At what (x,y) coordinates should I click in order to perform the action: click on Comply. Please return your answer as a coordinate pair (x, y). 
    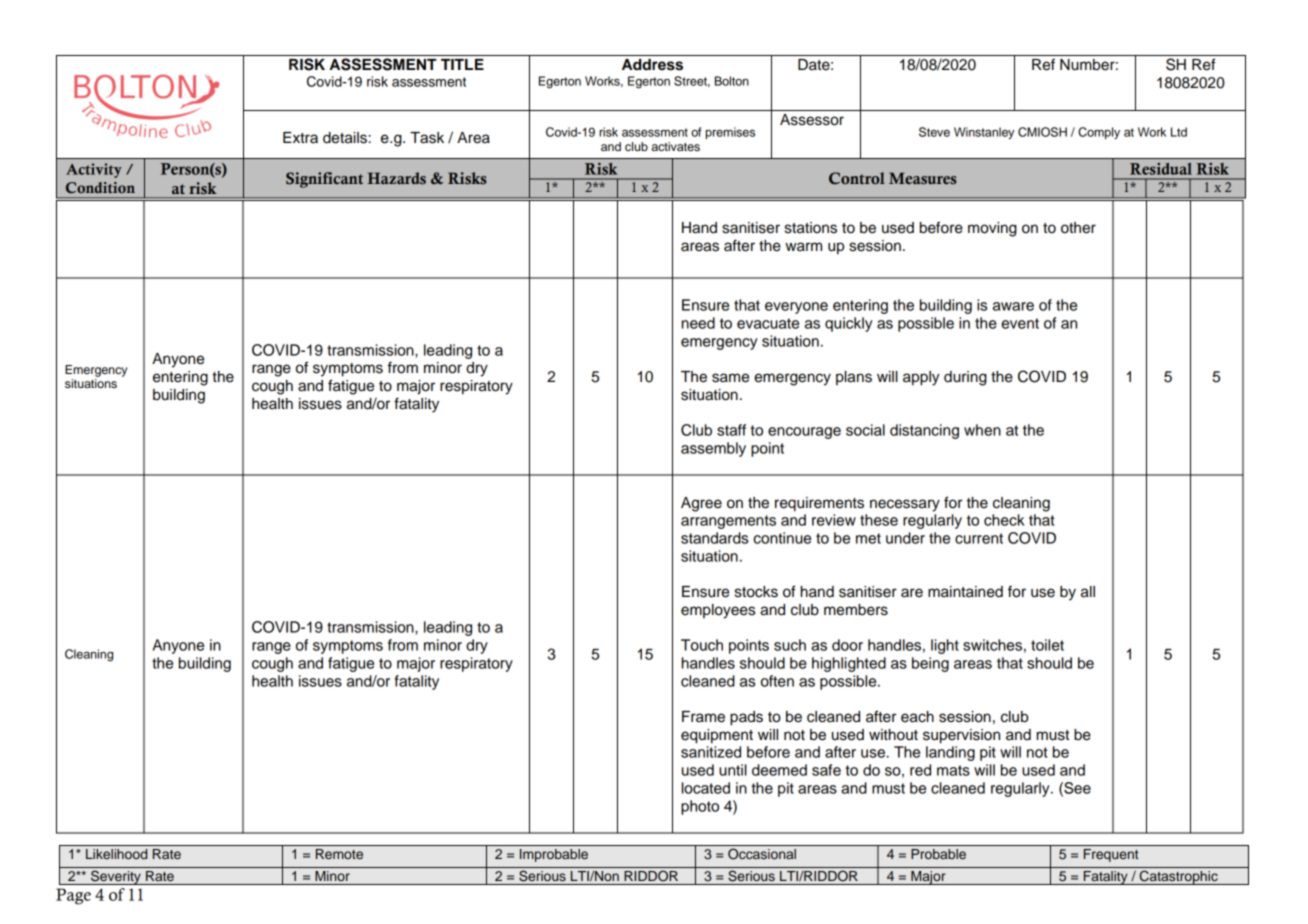
    Looking at the image, I should click on (1099, 133).
